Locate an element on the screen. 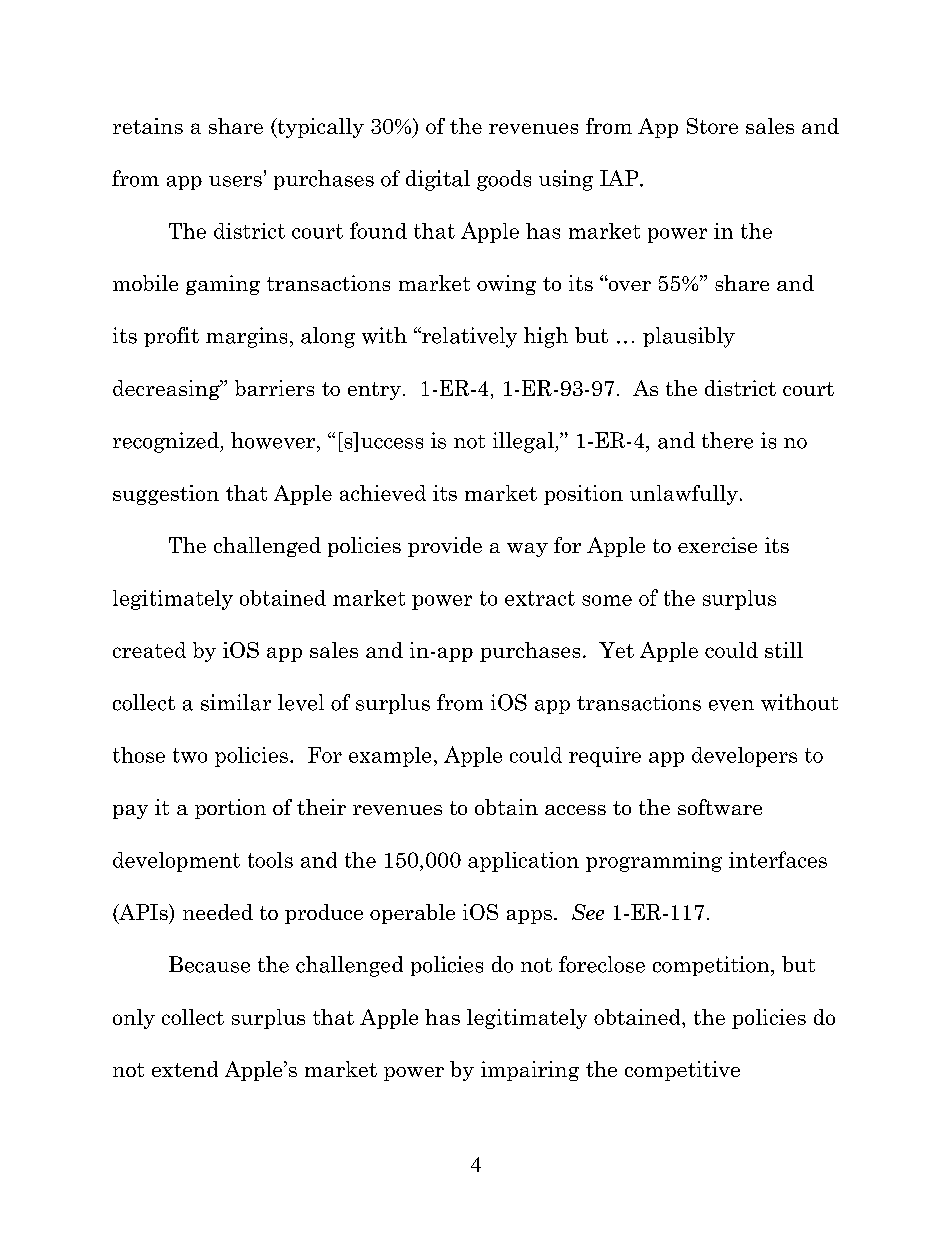 The height and width of the screenshot is (1233, 952). extend is located at coordinates (185, 1069).
